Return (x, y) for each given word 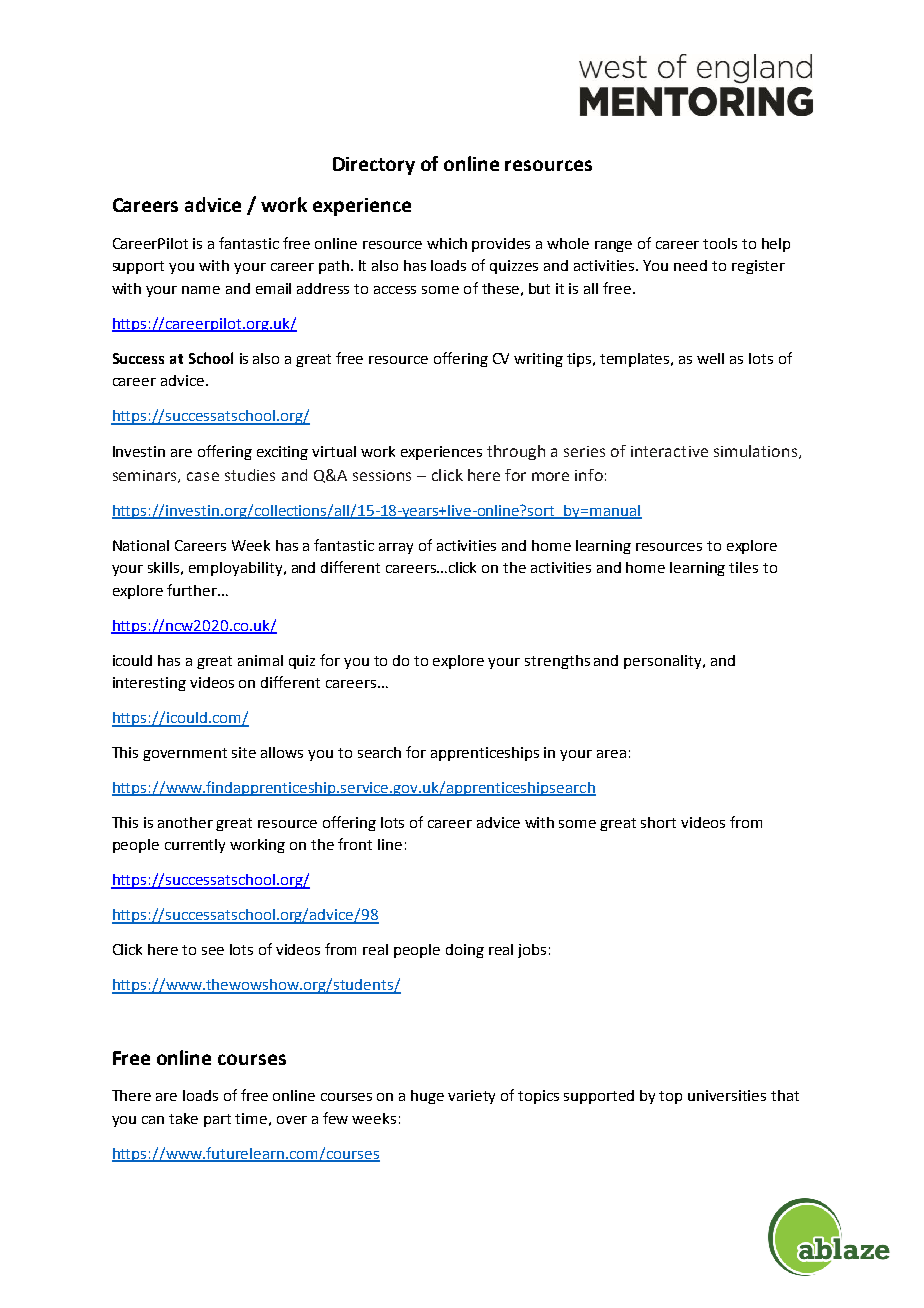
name (201, 290)
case (203, 476)
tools (720, 243)
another (185, 822)
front (355, 844)
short (658, 822)
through (516, 452)
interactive (669, 451)
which (447, 243)
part (217, 1120)
